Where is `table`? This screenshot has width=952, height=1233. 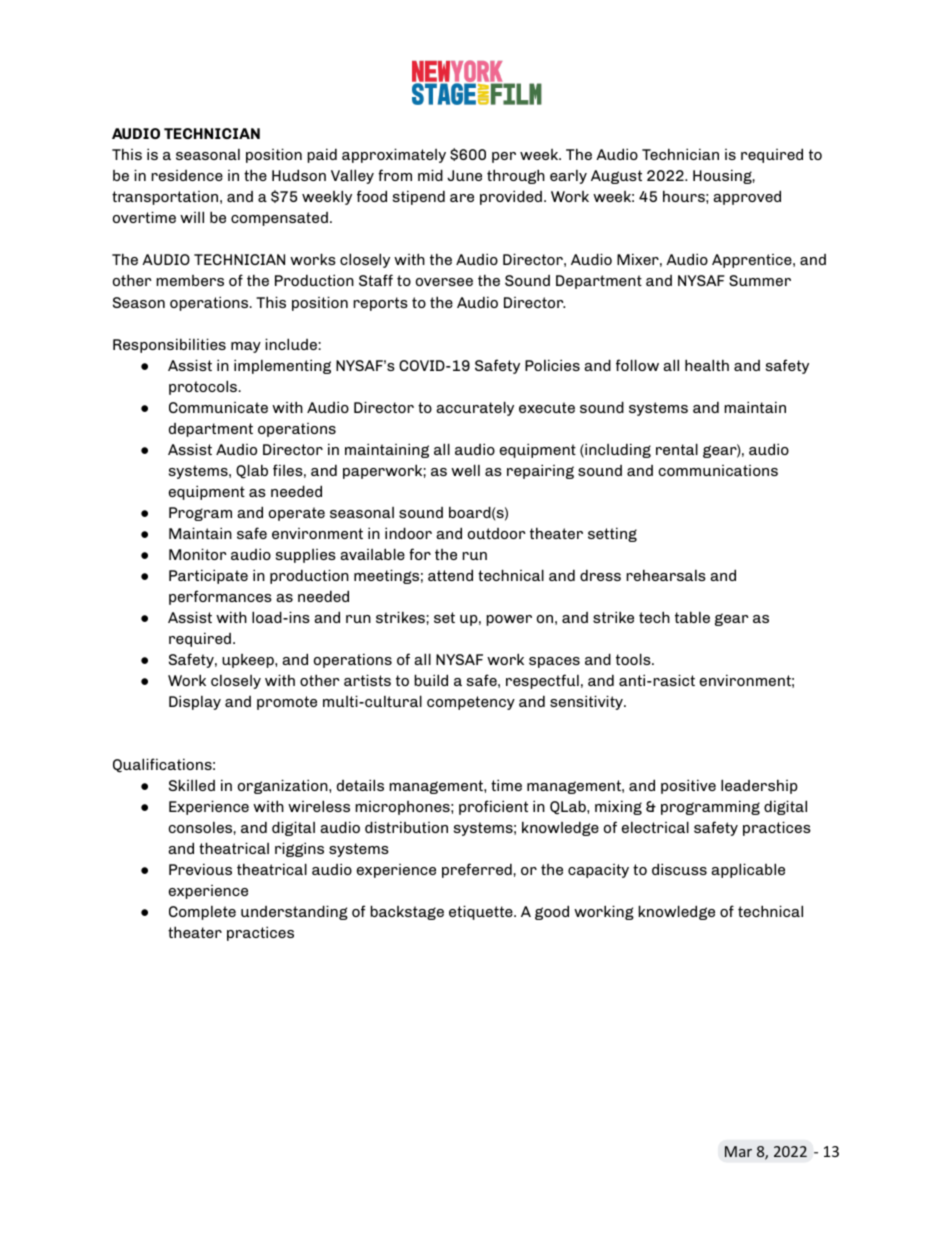 table is located at coordinates (692, 617).
